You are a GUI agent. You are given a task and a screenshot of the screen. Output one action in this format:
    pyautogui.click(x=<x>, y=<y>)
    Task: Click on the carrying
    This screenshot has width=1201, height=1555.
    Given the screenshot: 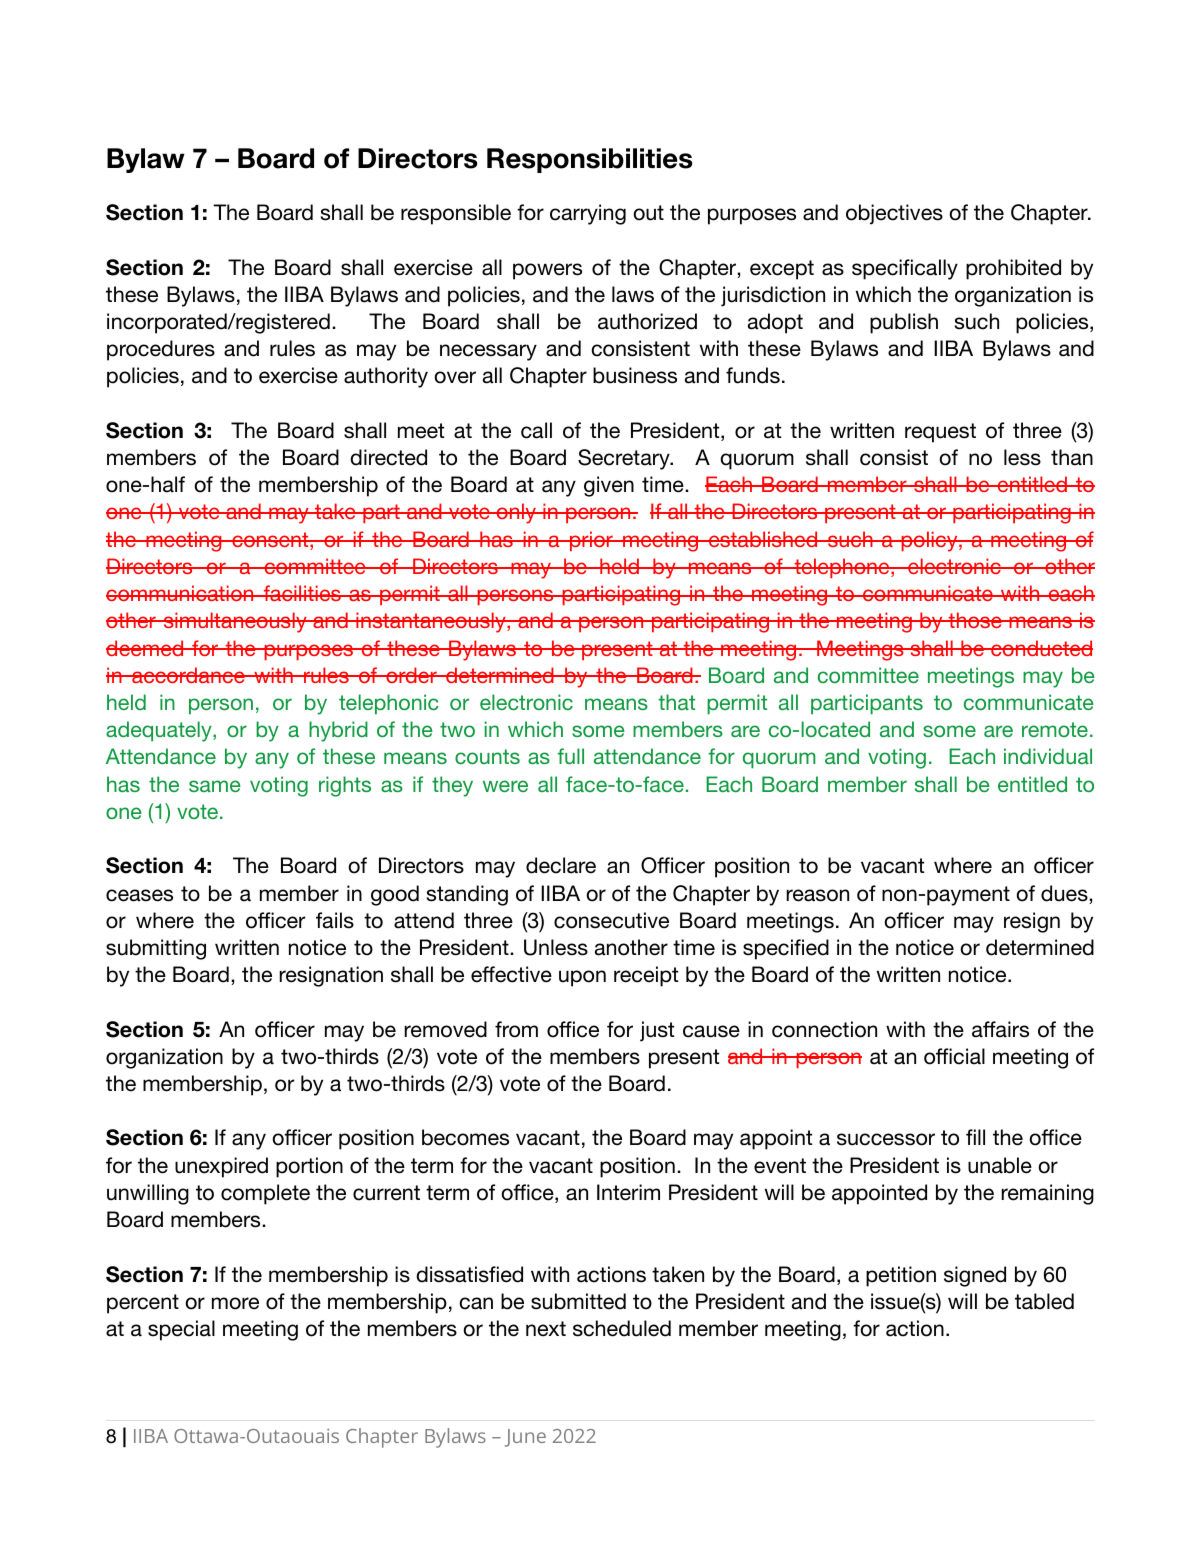 What is the action you would take?
    pyautogui.click(x=588, y=214)
